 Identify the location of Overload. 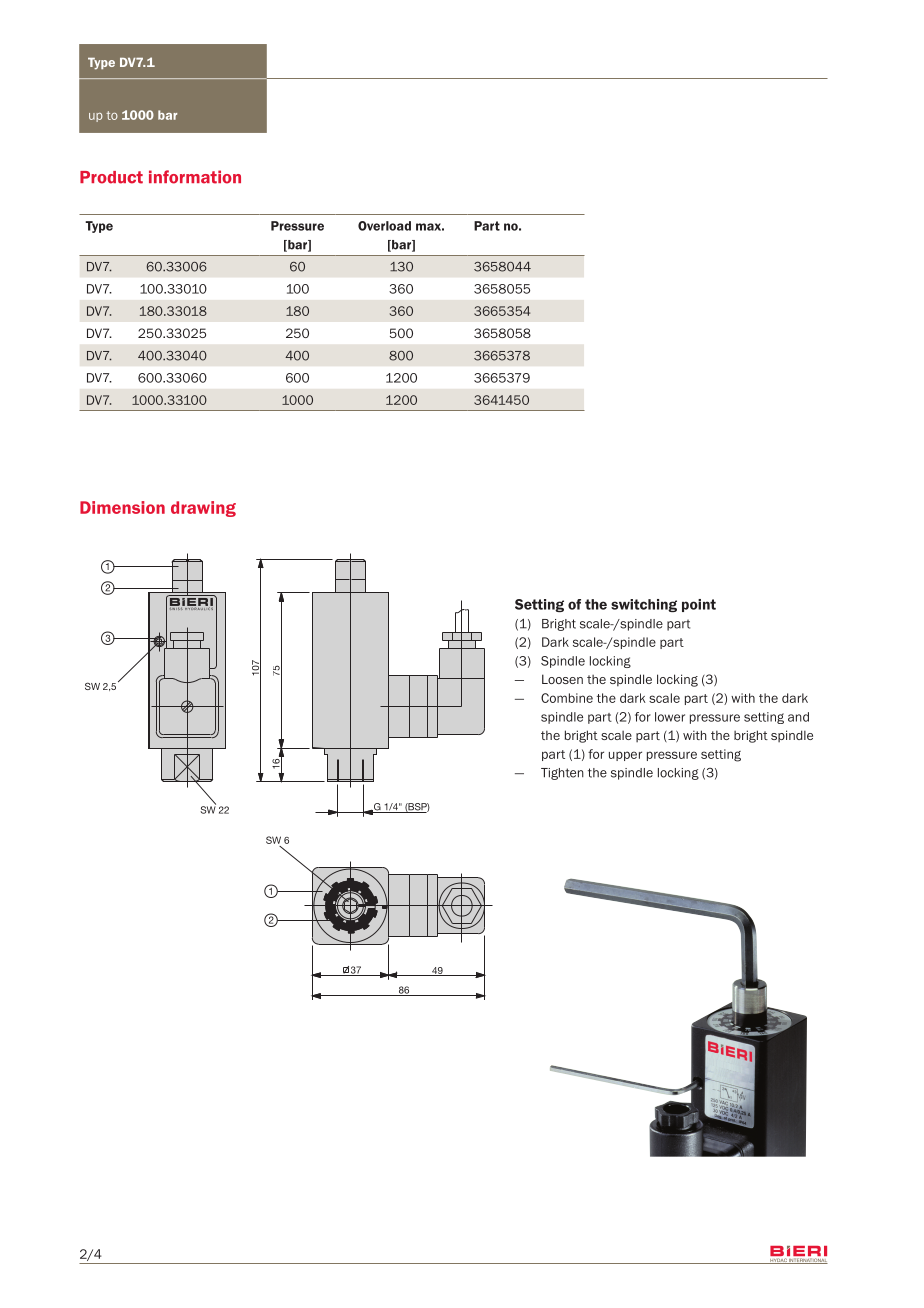
(384, 226).
